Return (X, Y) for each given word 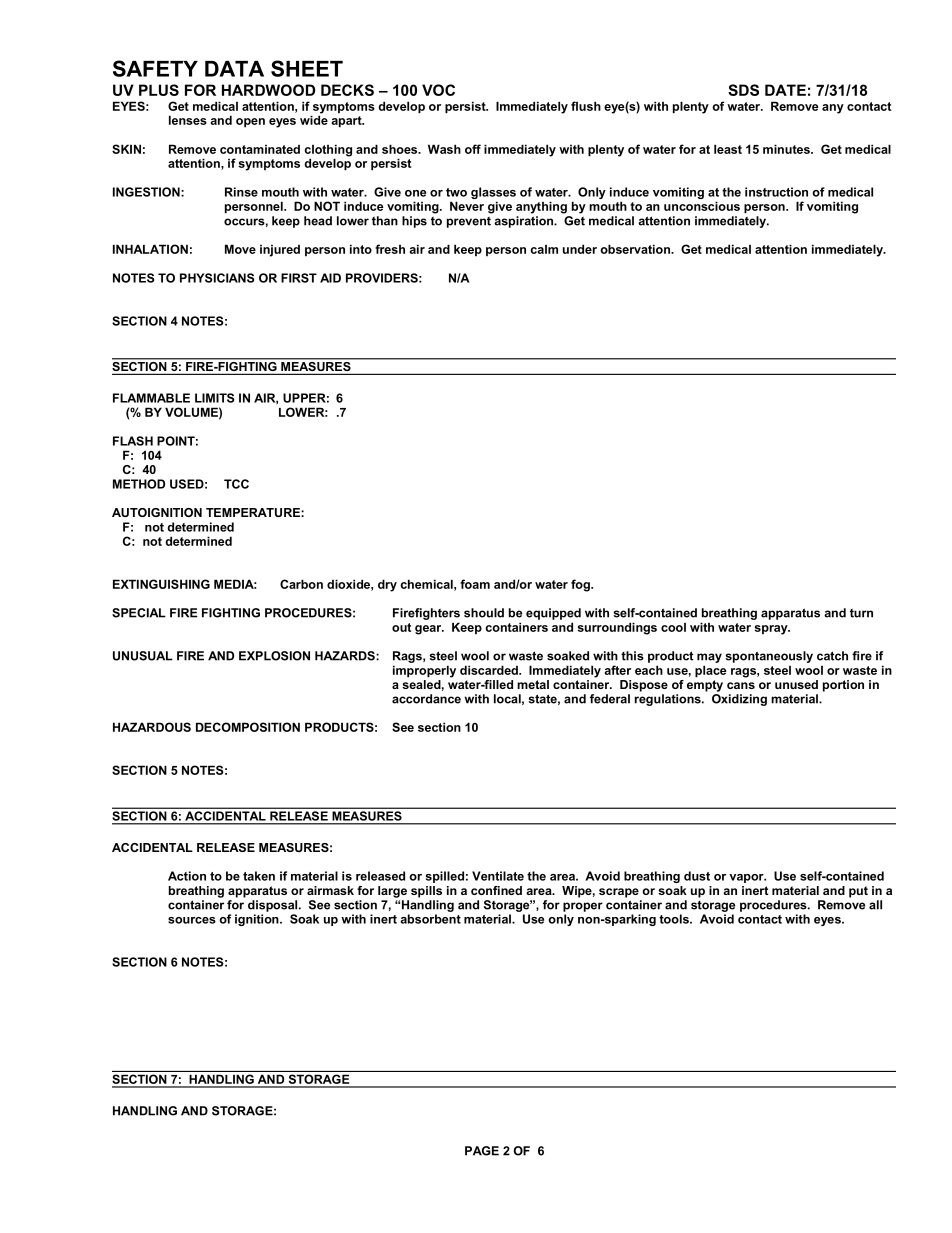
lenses (188, 120)
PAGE (482, 1151)
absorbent (430, 919)
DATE (785, 90)
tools (675, 919)
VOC (438, 90)
